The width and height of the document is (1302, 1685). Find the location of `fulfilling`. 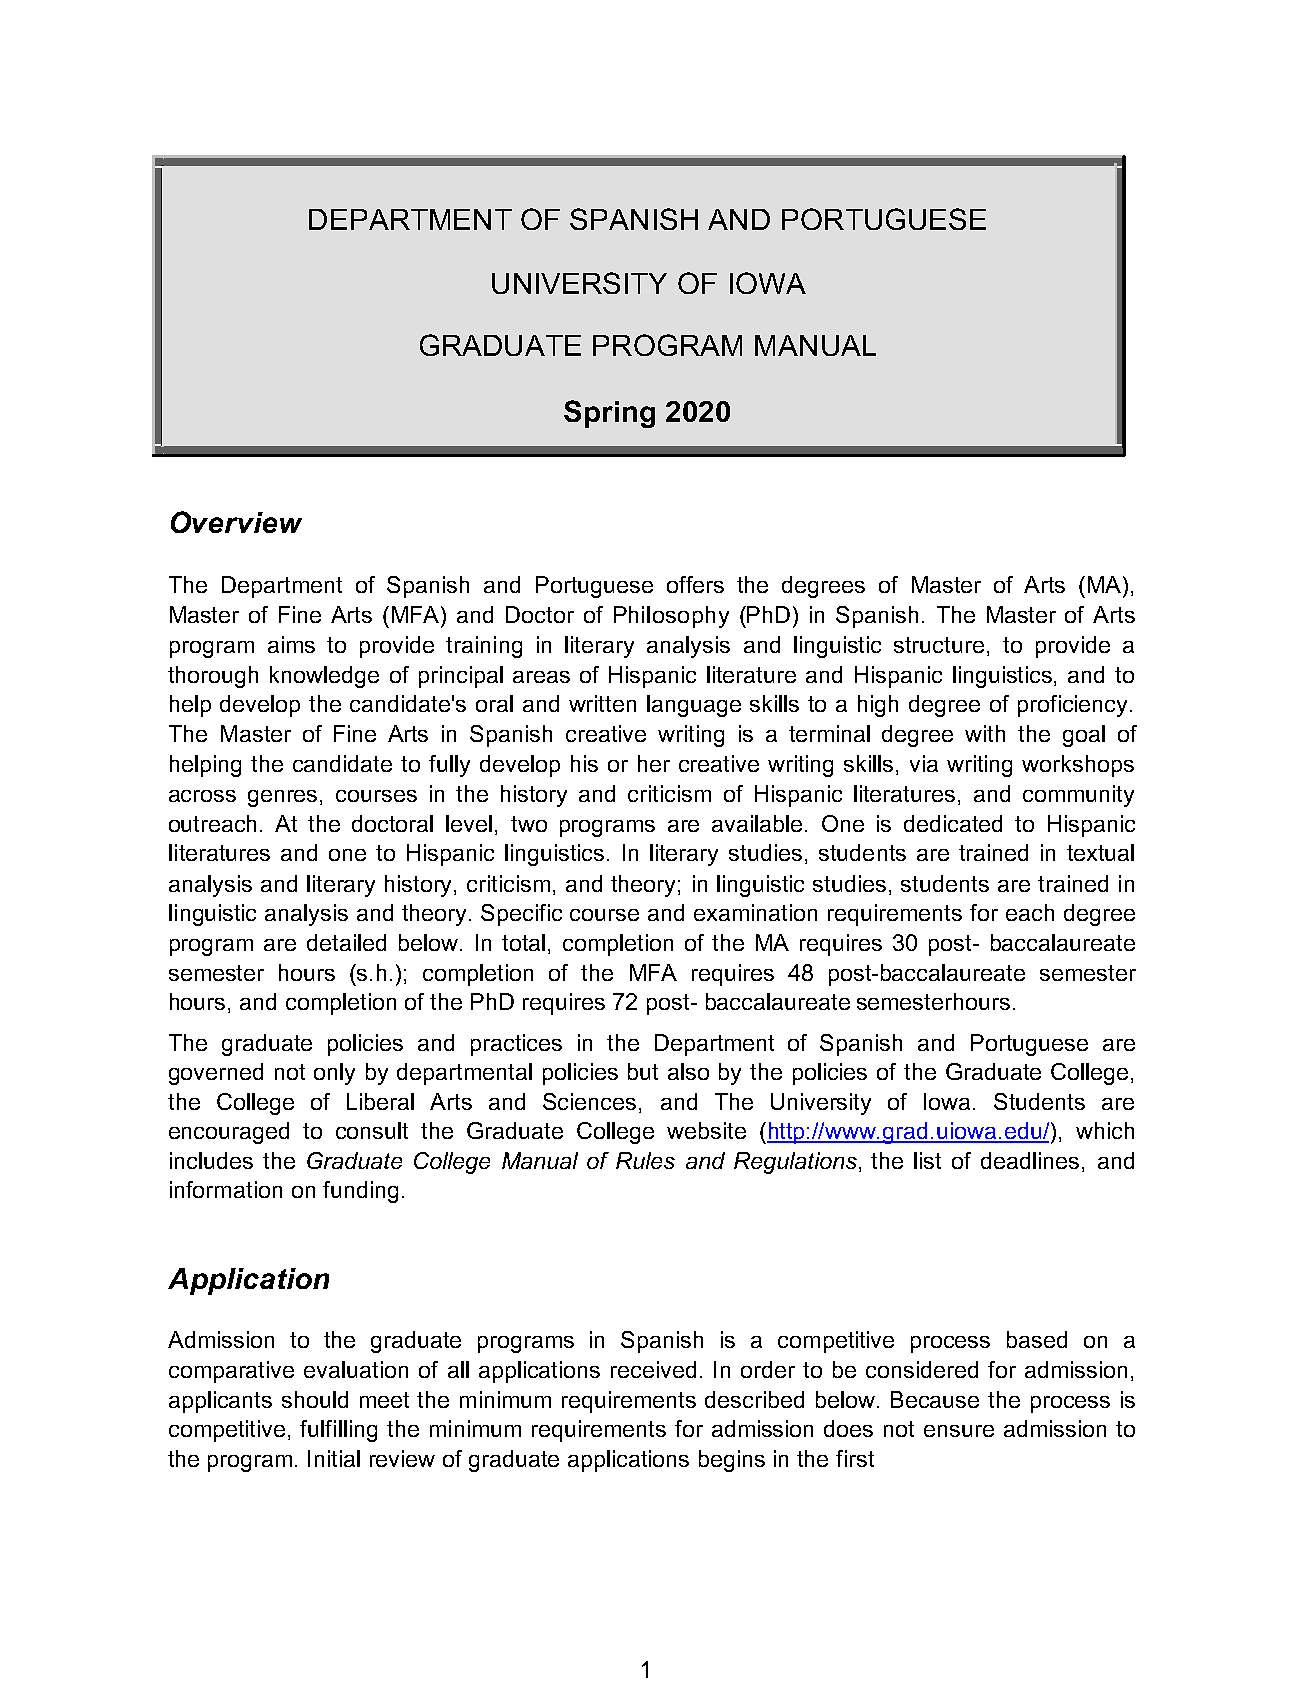

fulfilling is located at coordinates (338, 1431).
